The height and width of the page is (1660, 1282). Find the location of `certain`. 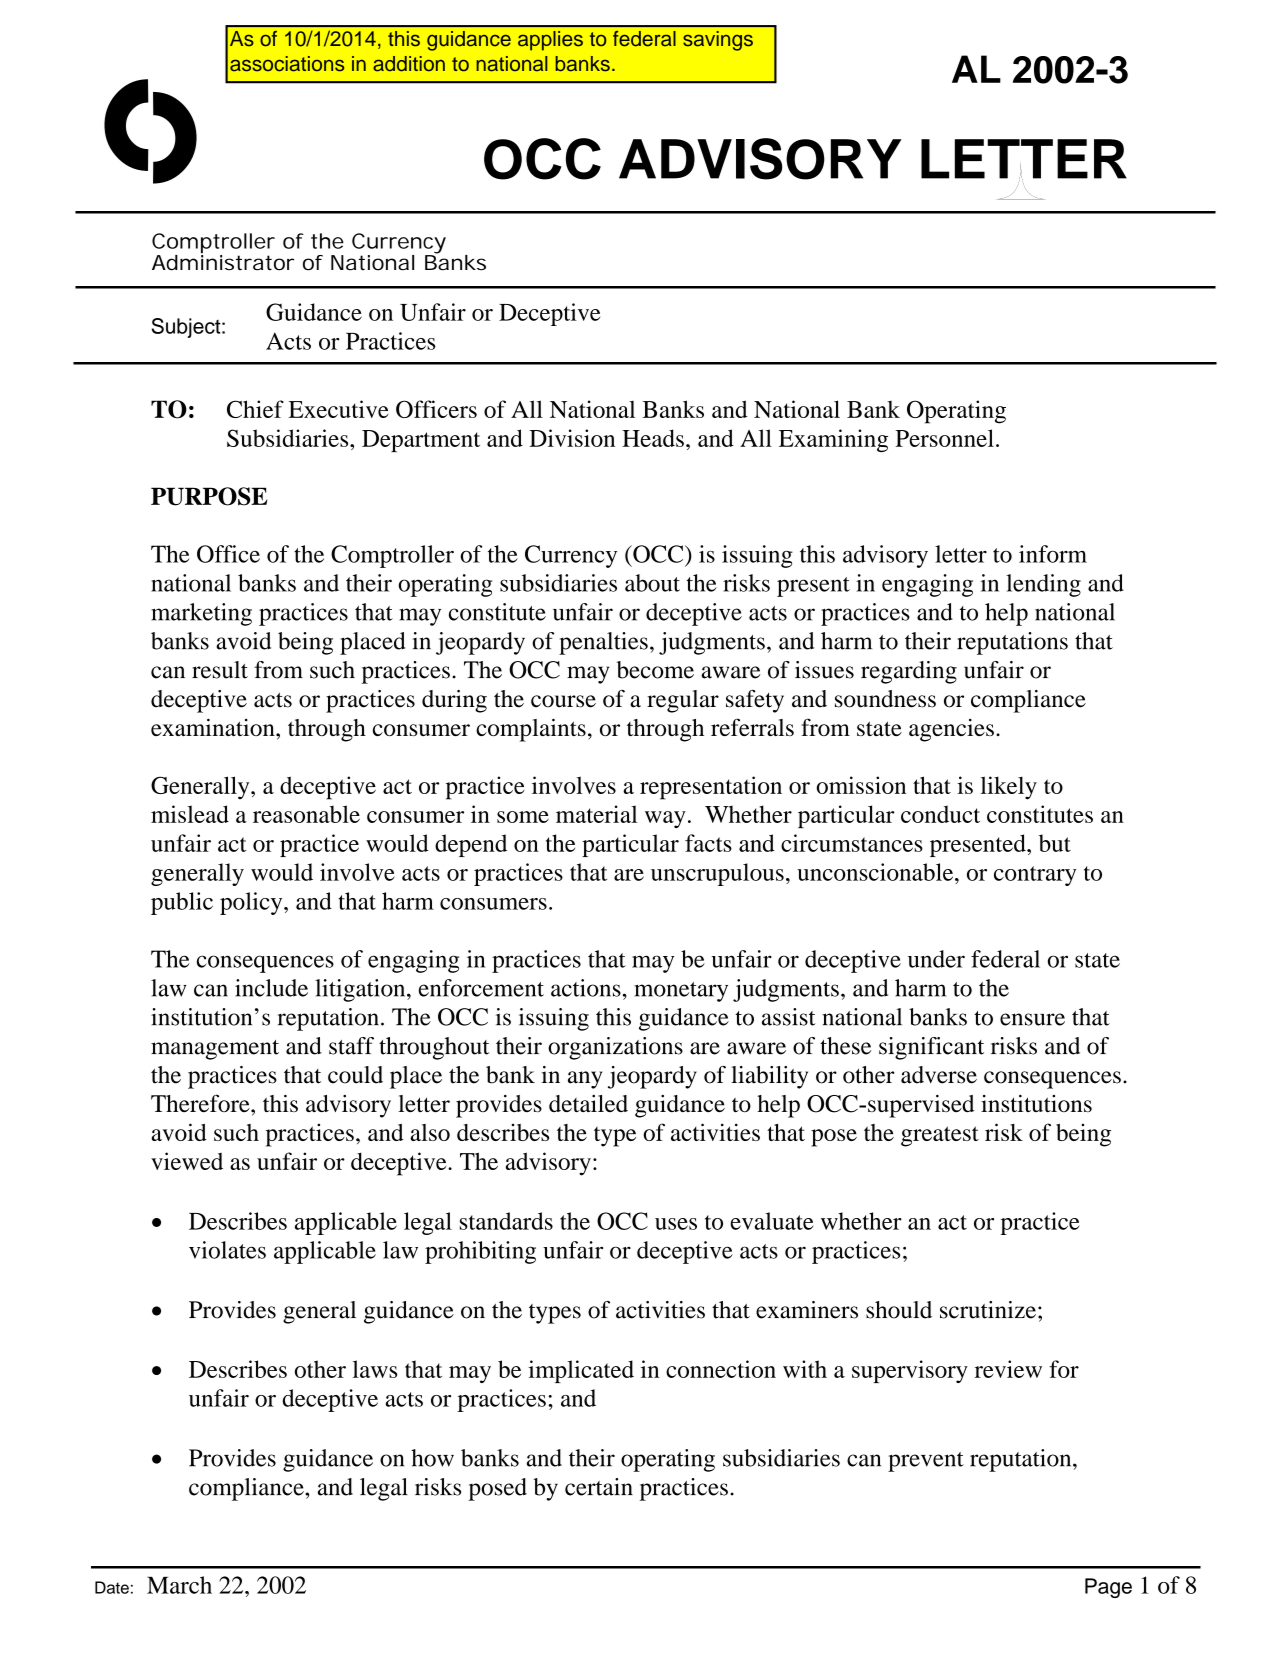

certain is located at coordinates (599, 1487).
